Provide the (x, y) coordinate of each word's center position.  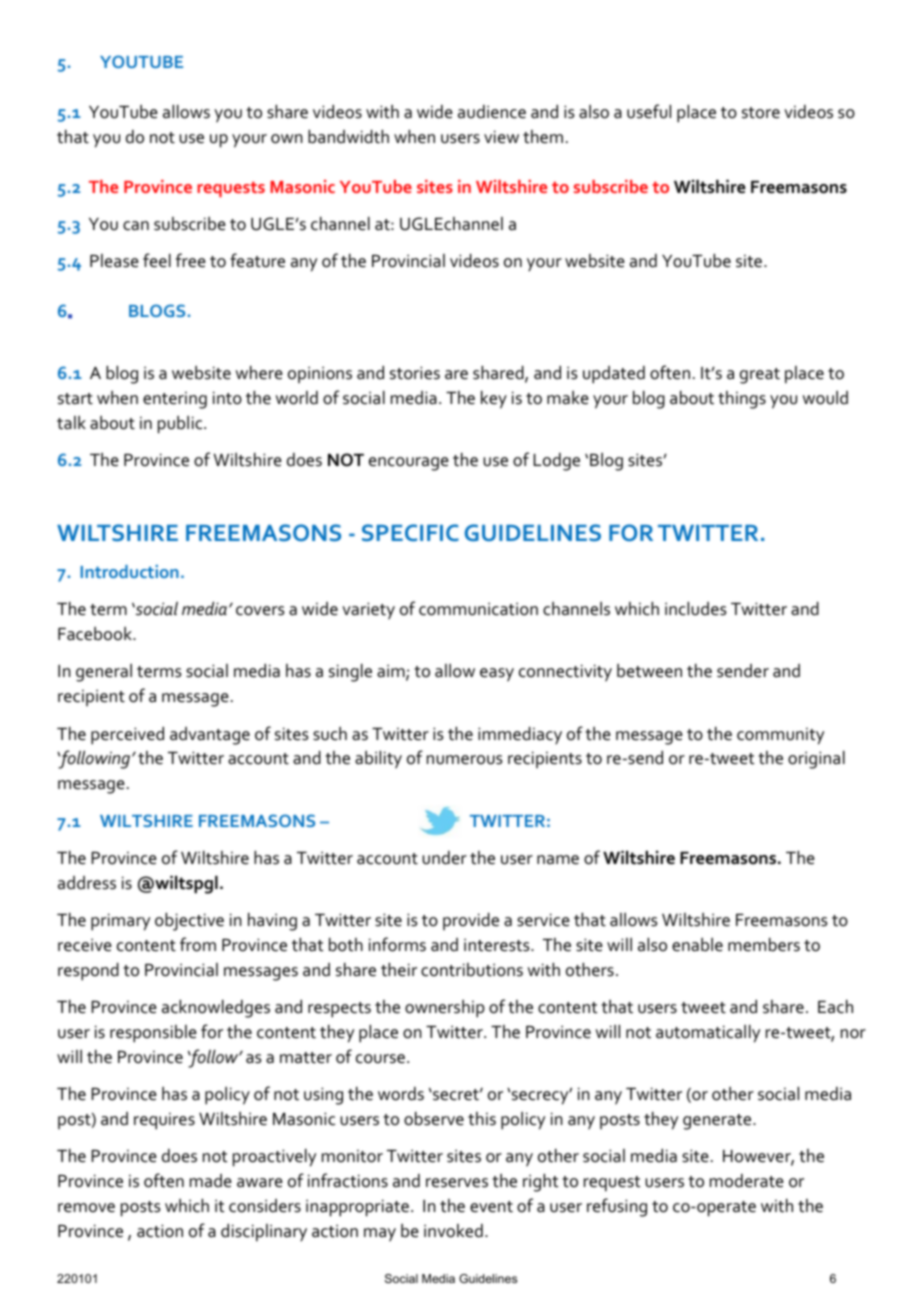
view (501, 137)
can (136, 226)
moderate (747, 1181)
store (761, 113)
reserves (457, 1183)
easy (497, 675)
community (780, 736)
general (104, 673)
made (211, 1181)
